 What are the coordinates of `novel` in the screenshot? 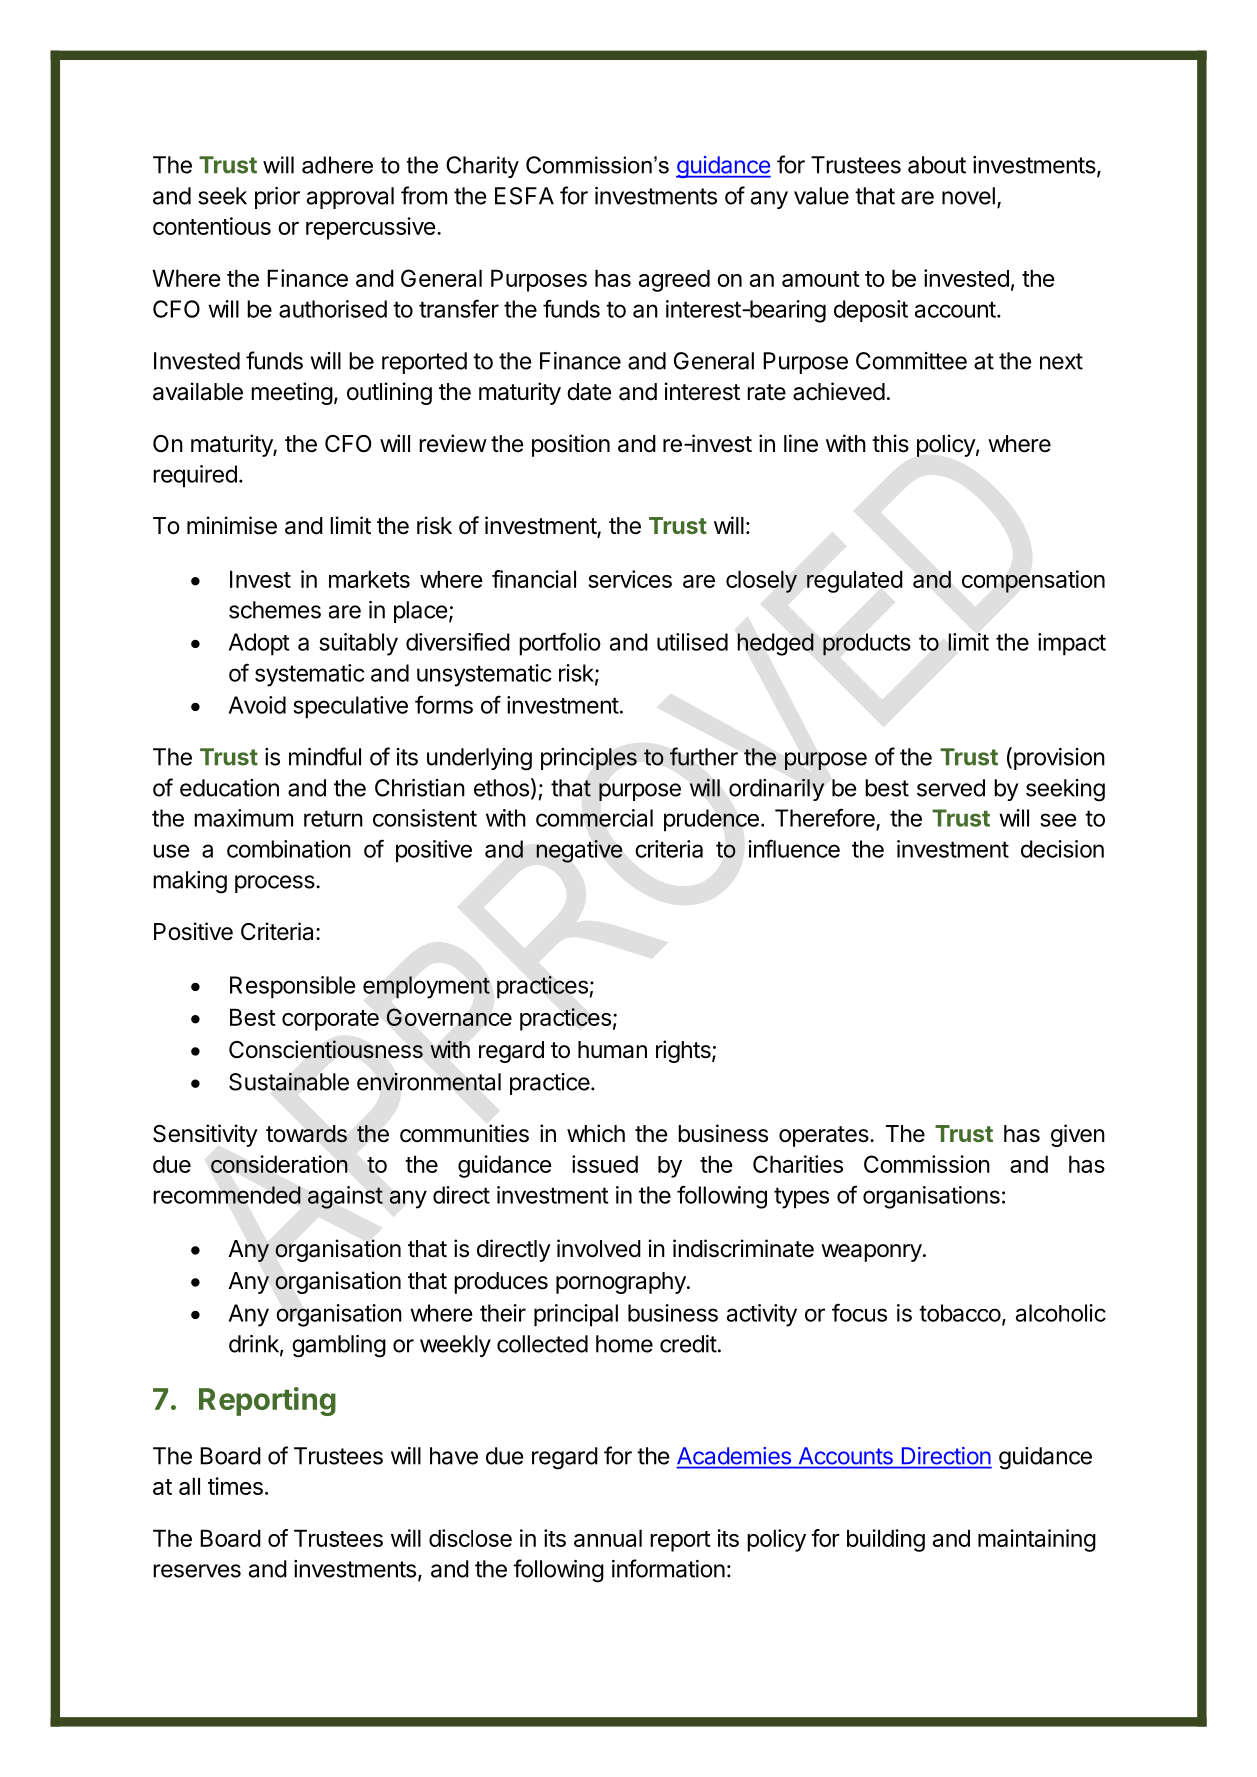 It's located at (968, 196).
